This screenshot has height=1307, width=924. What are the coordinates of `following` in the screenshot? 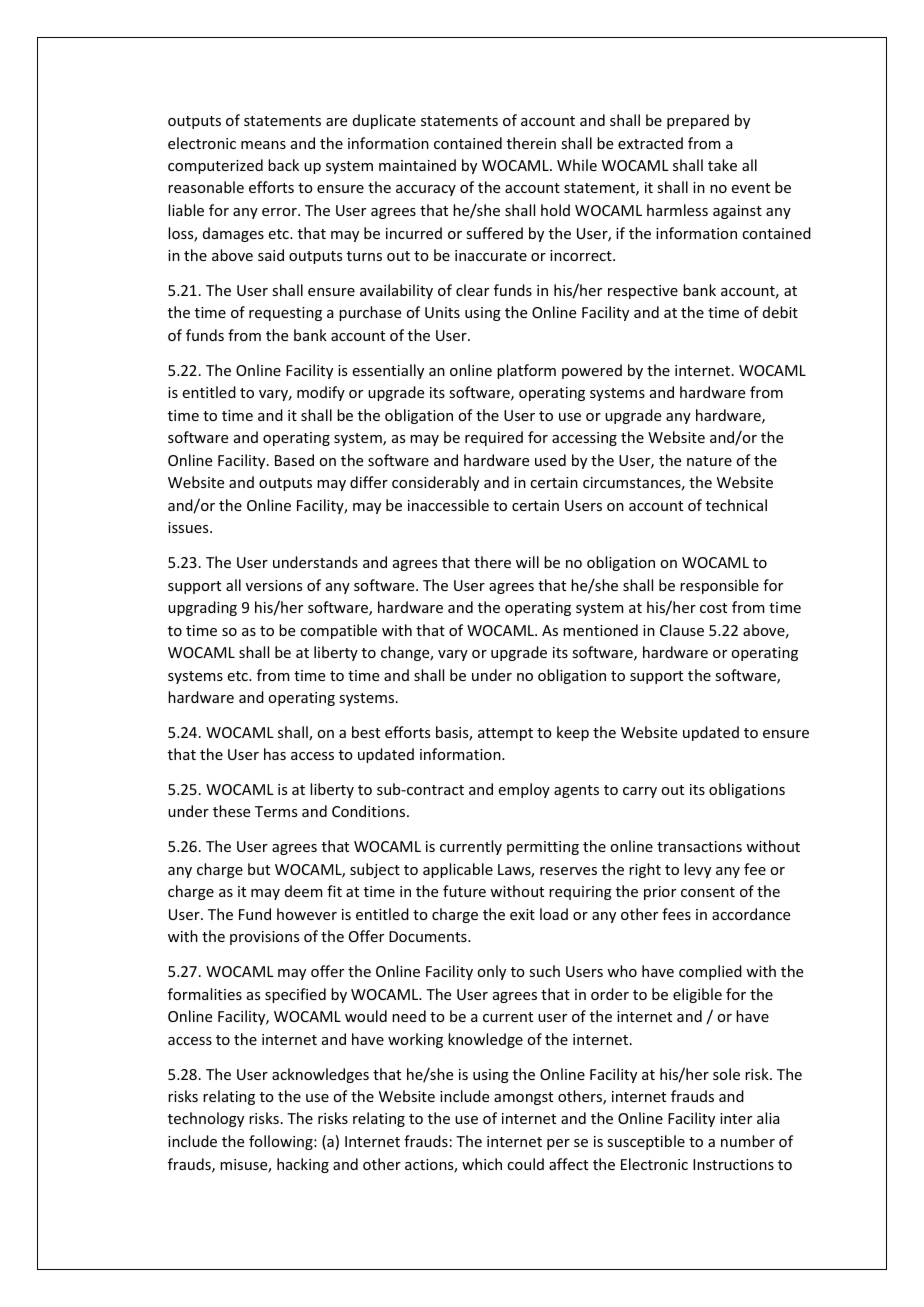 It's located at (282, 1142).
